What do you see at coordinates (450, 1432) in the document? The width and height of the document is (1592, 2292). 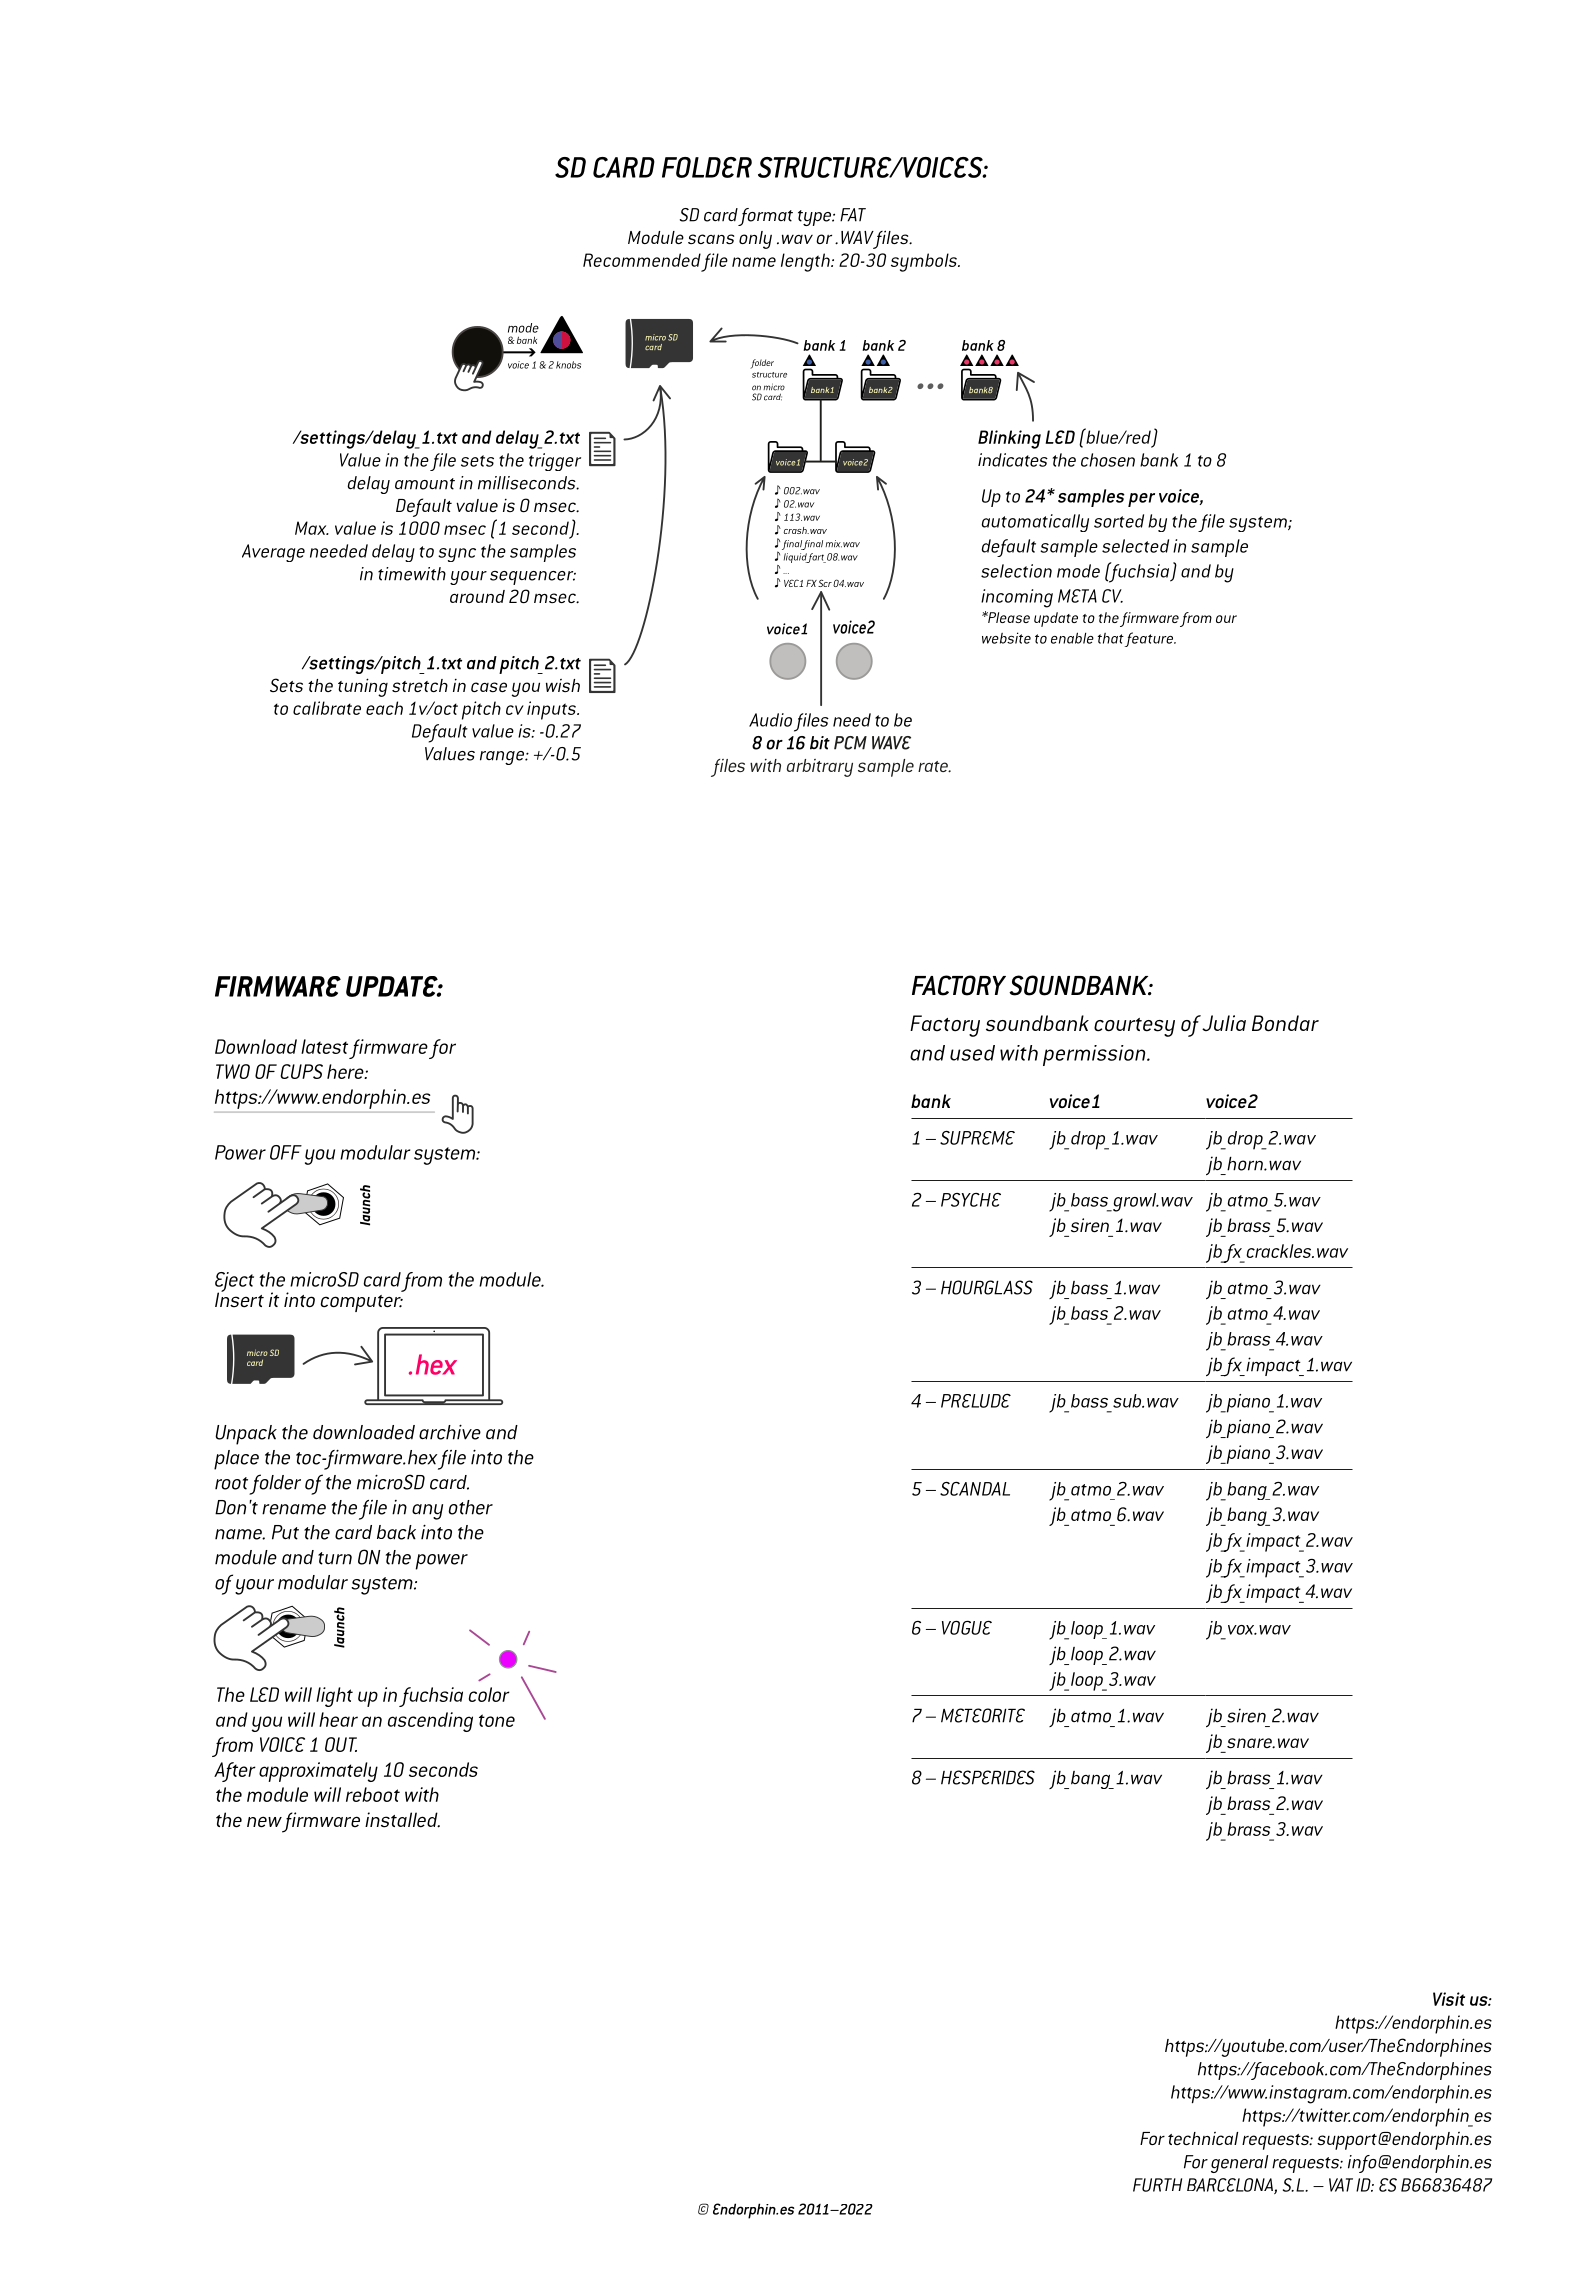 I see `archive` at bounding box center [450, 1432].
